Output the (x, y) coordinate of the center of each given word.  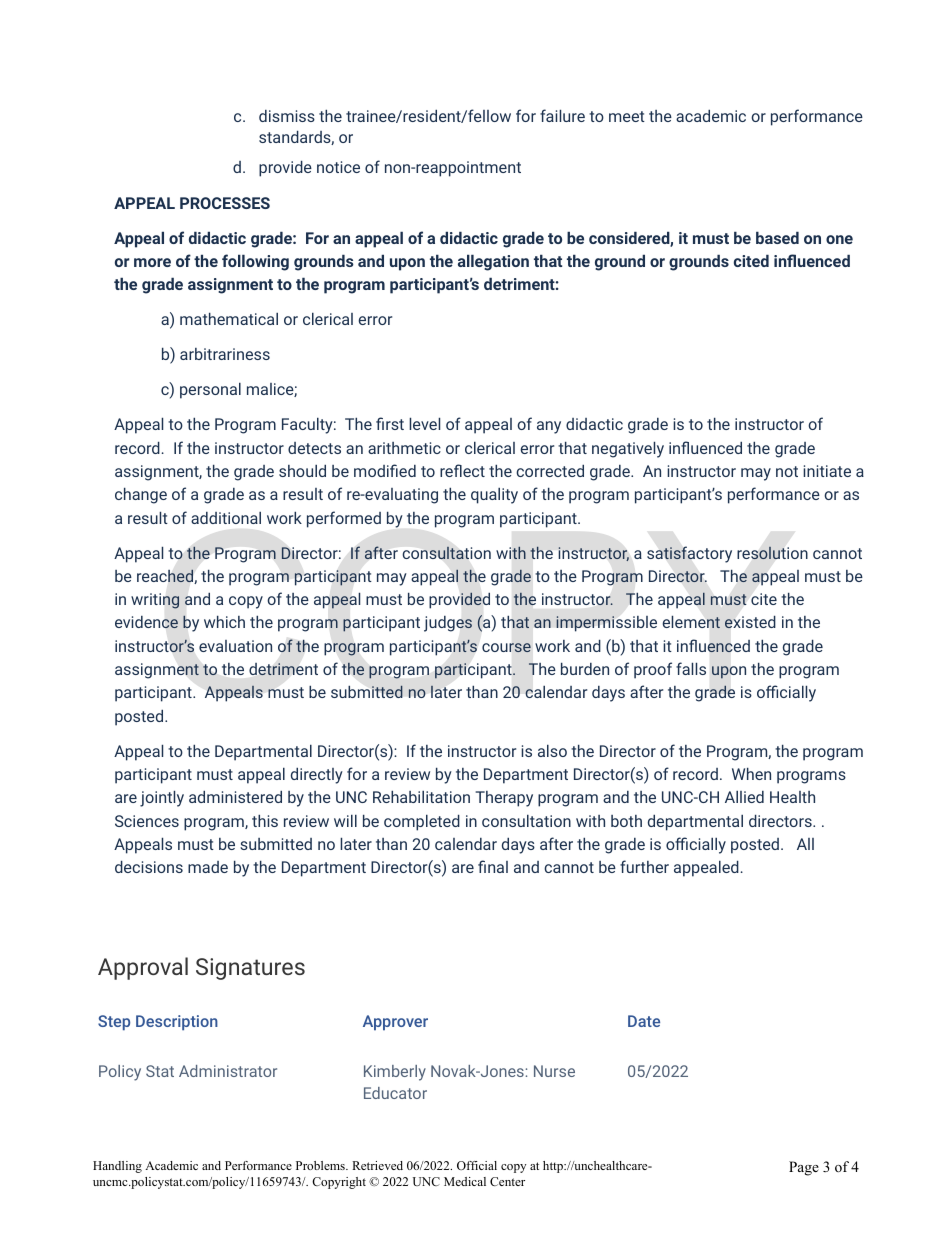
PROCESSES (225, 203)
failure (562, 115)
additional (226, 518)
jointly (162, 798)
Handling (117, 1167)
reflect (462, 470)
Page (804, 1168)
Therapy (504, 799)
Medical (465, 1181)
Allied (744, 797)
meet (627, 116)
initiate (827, 471)
